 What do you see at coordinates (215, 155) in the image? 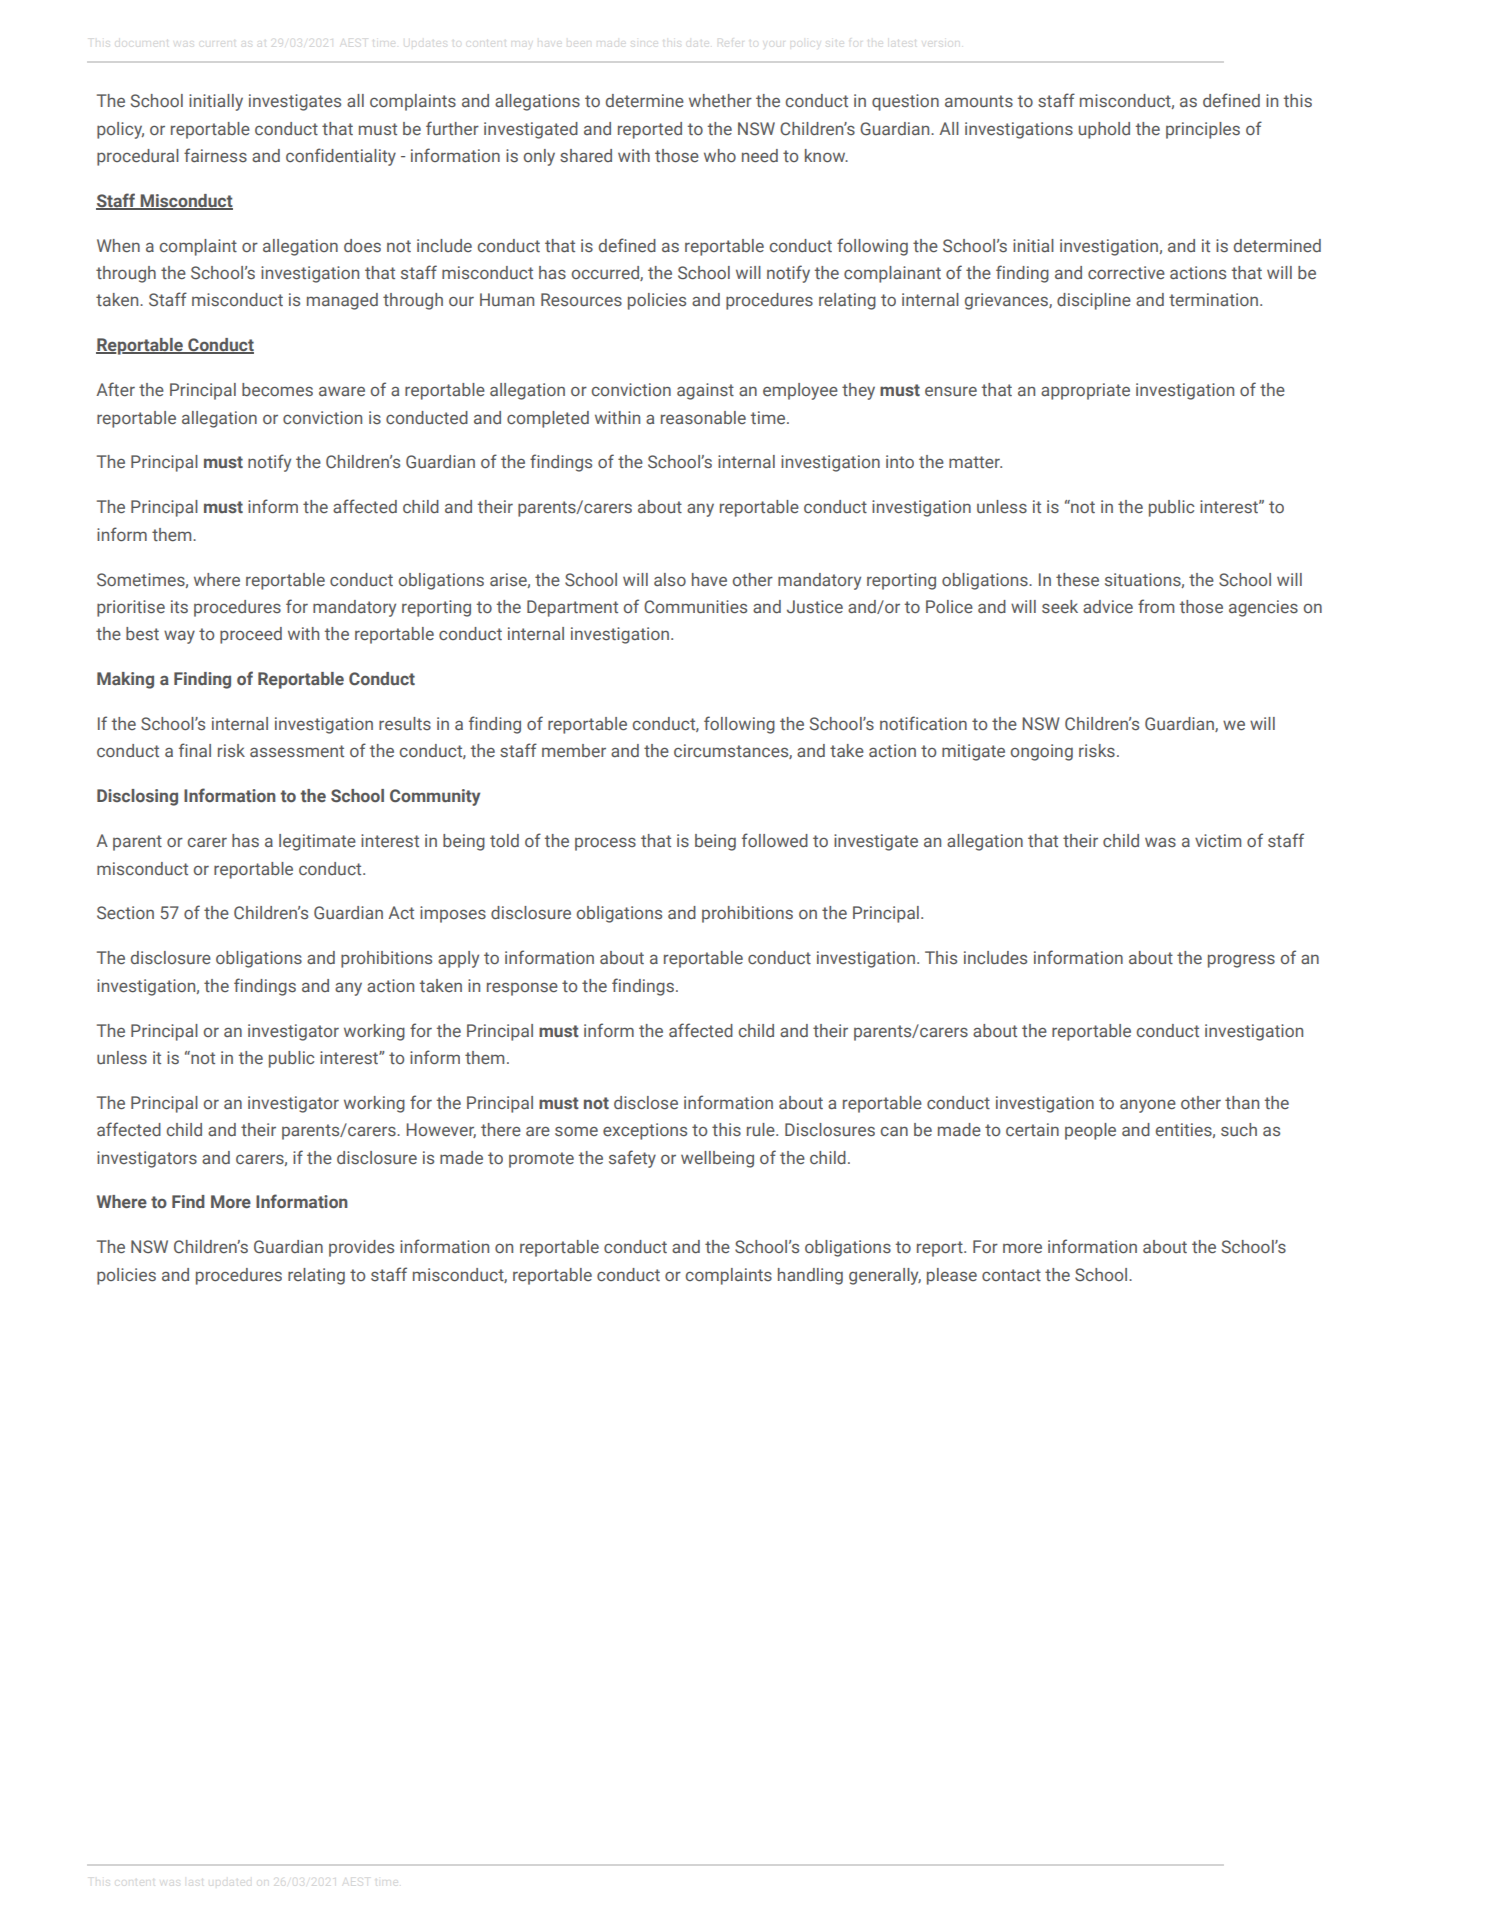
I see `fairness` at bounding box center [215, 155].
